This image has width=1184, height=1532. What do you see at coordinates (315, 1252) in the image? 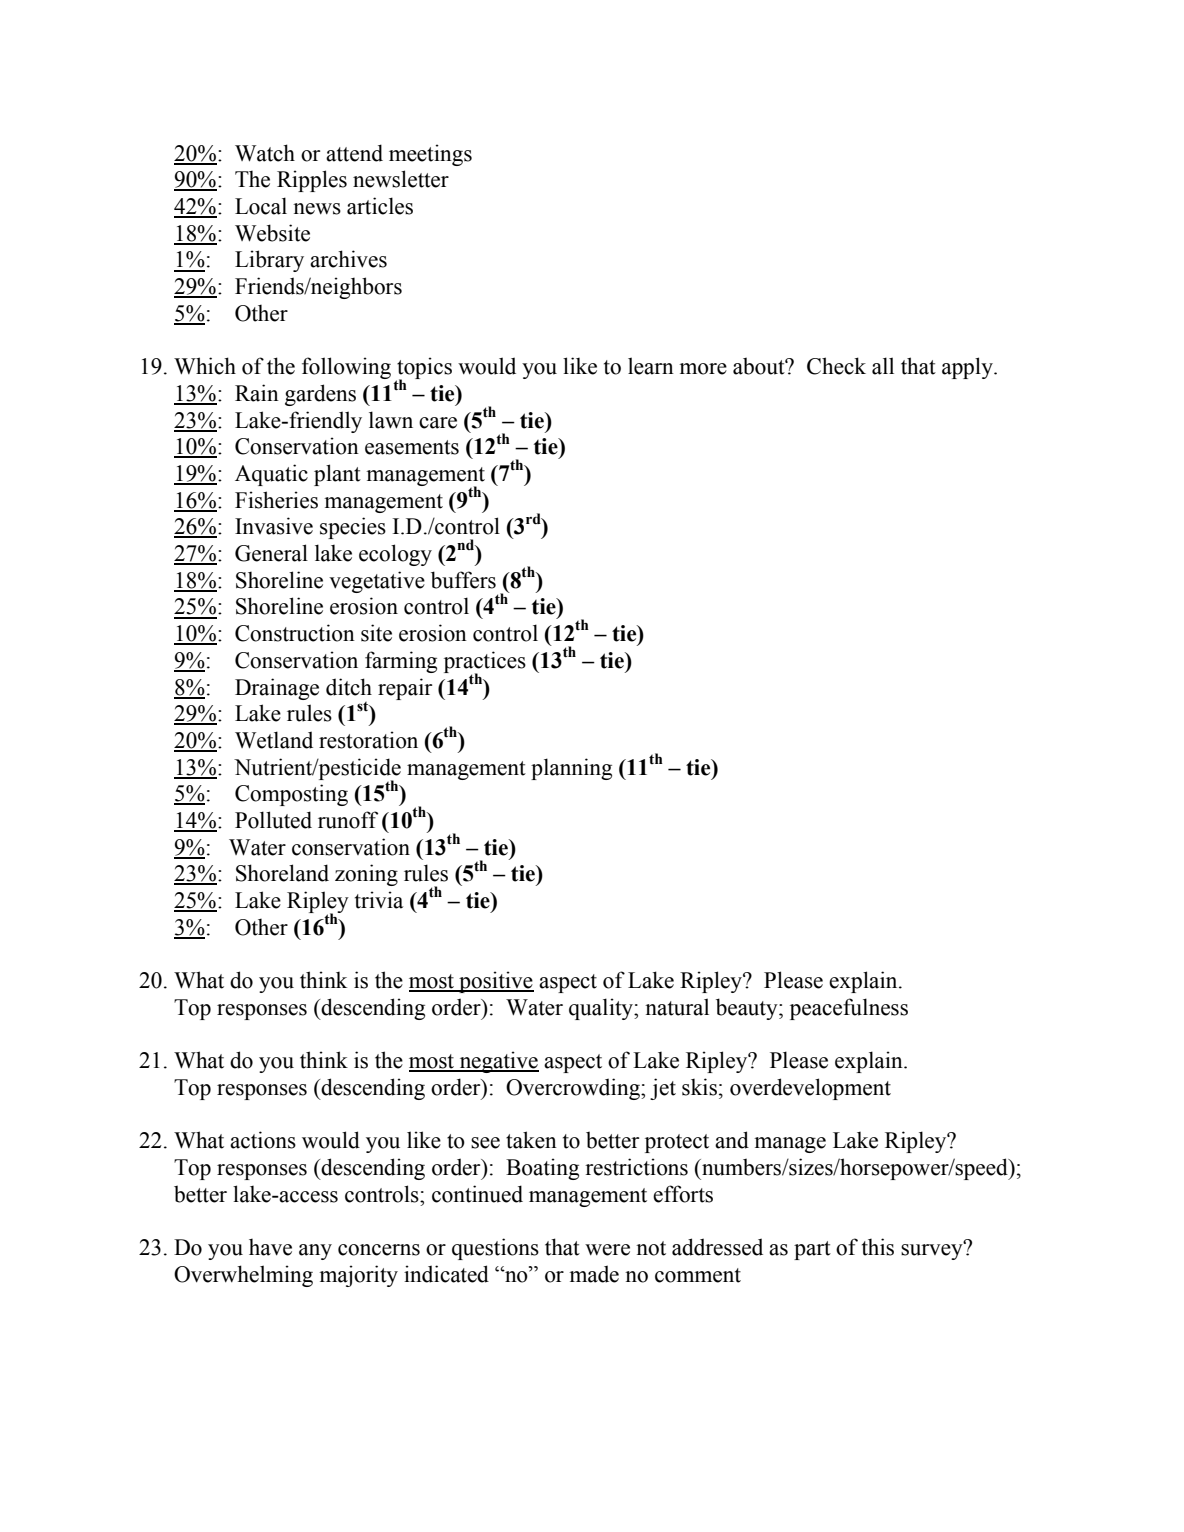
I see `any` at bounding box center [315, 1252].
